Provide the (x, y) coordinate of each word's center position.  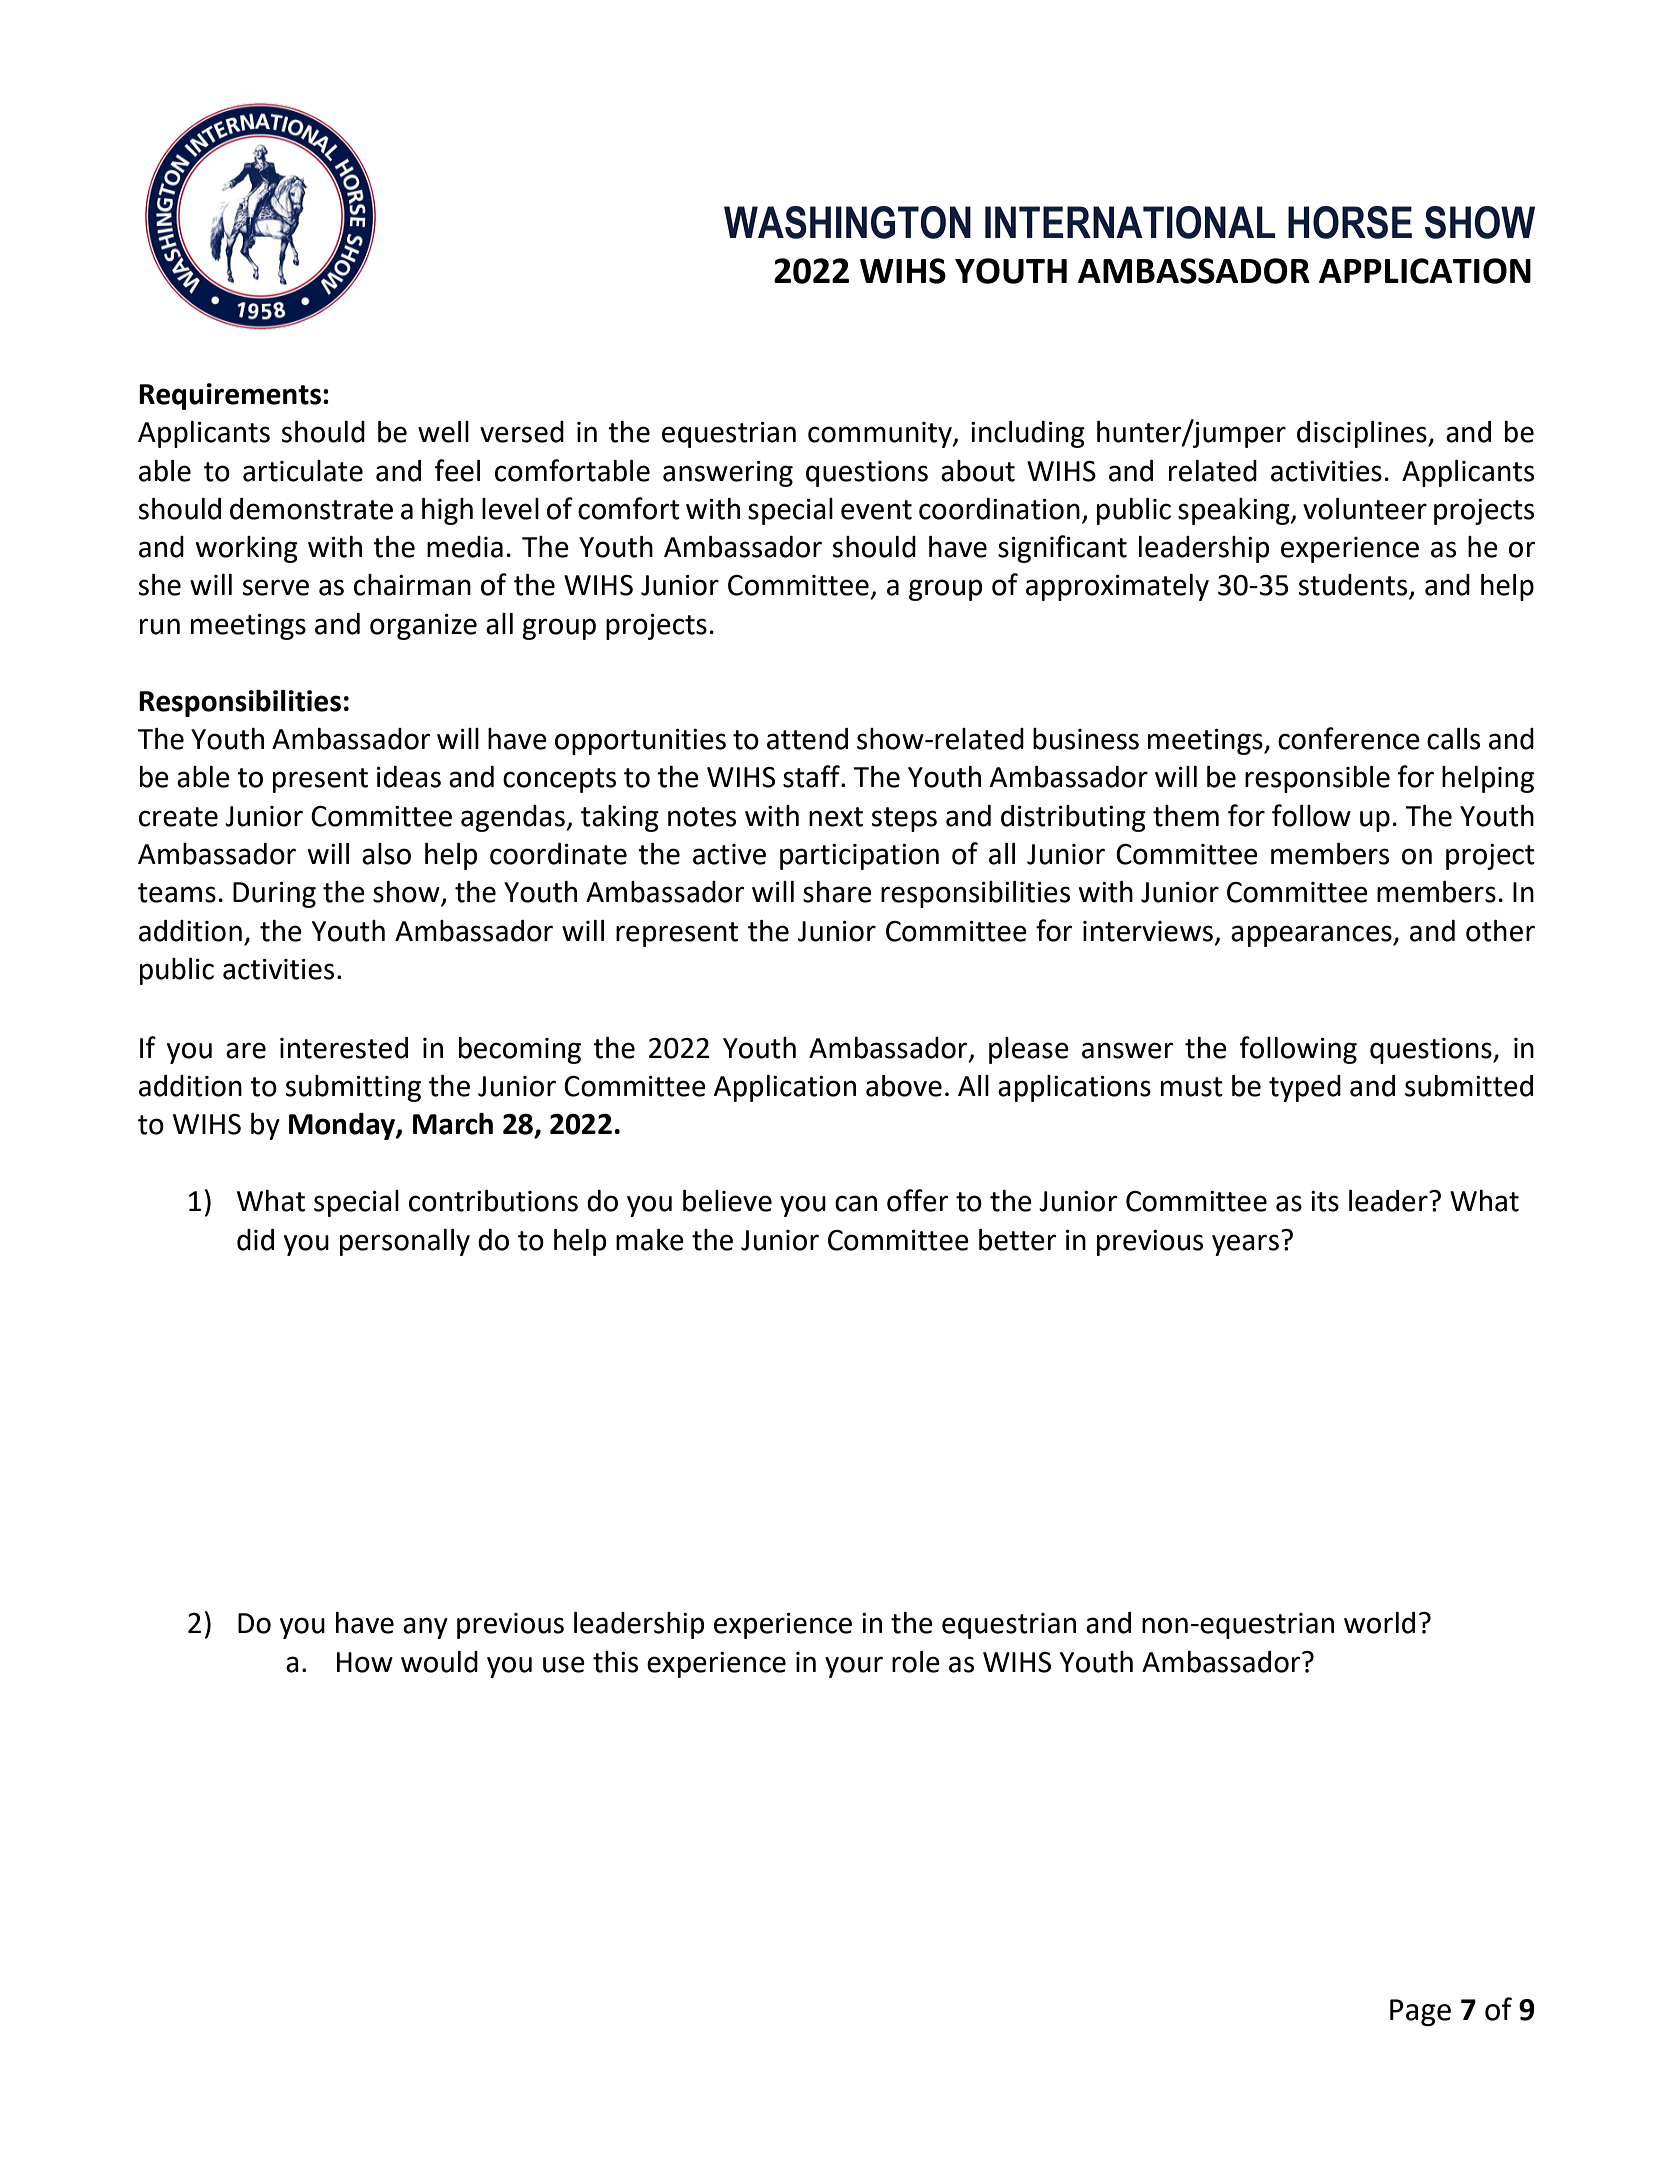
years (1245, 1245)
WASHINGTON (847, 222)
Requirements (230, 396)
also (386, 854)
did (255, 1240)
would (439, 1662)
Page (1420, 2012)
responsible (1317, 779)
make (650, 1240)
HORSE (1350, 222)
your (854, 1667)
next (836, 817)
